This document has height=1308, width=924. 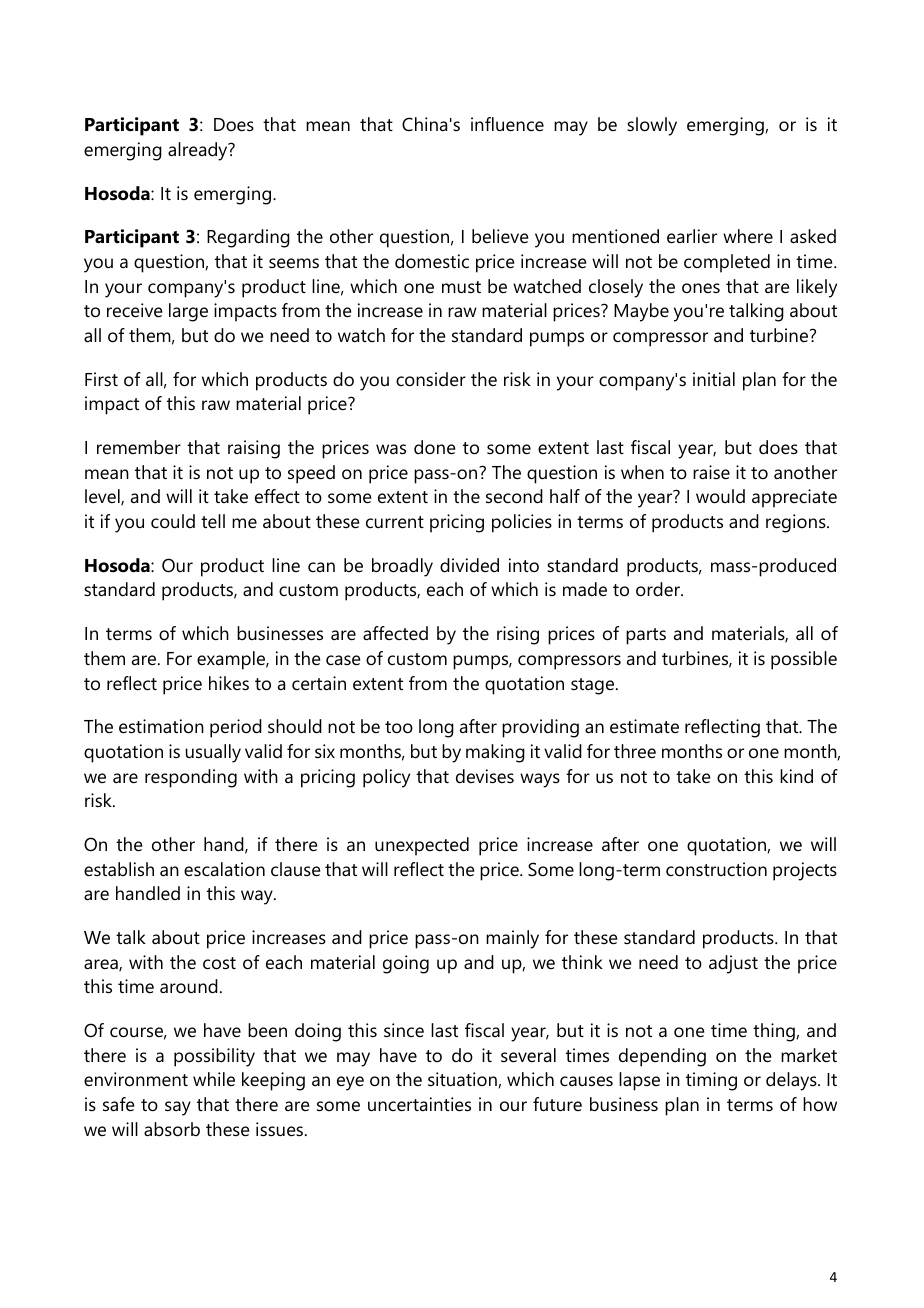 I want to click on situation, so click(x=462, y=1079).
